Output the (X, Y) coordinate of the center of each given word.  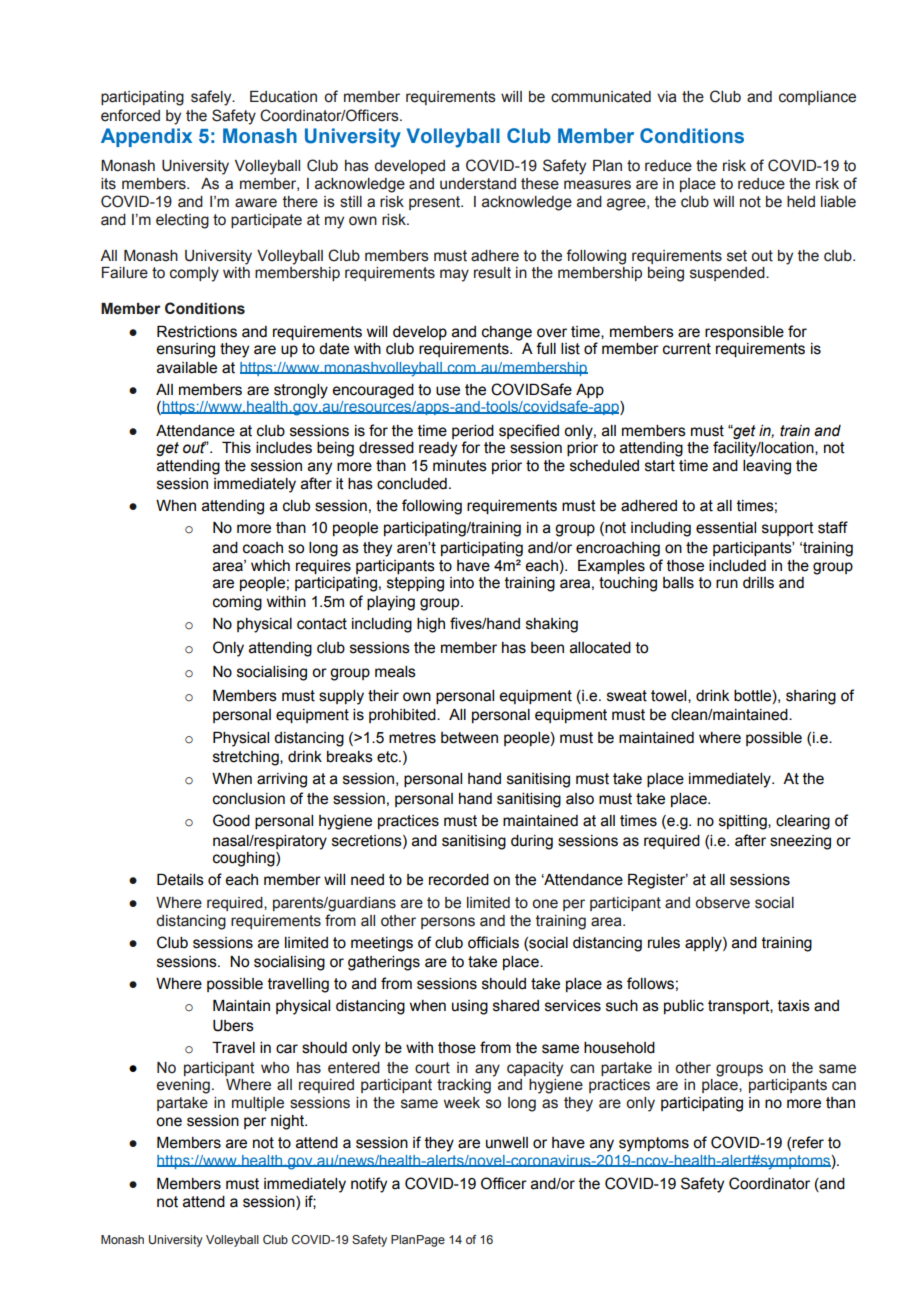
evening (183, 1086)
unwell (507, 1143)
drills (758, 583)
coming (237, 603)
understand (478, 184)
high (431, 625)
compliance (817, 98)
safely (212, 98)
